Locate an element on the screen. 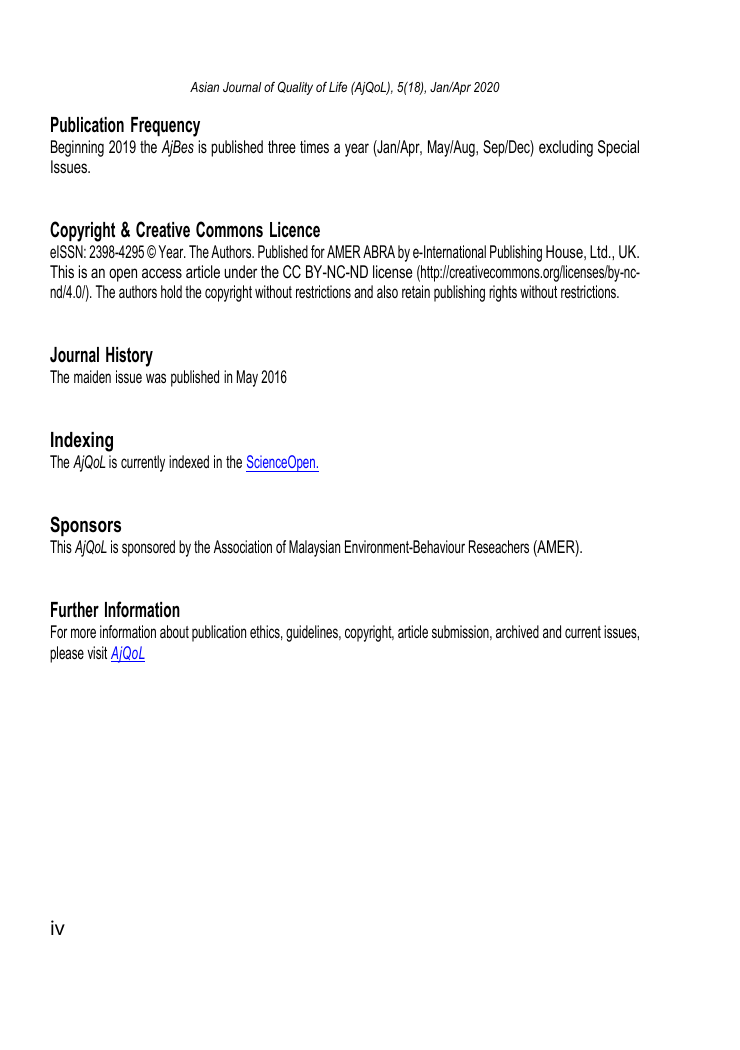 This screenshot has width=740, height=1050. Life is located at coordinates (338, 86).
